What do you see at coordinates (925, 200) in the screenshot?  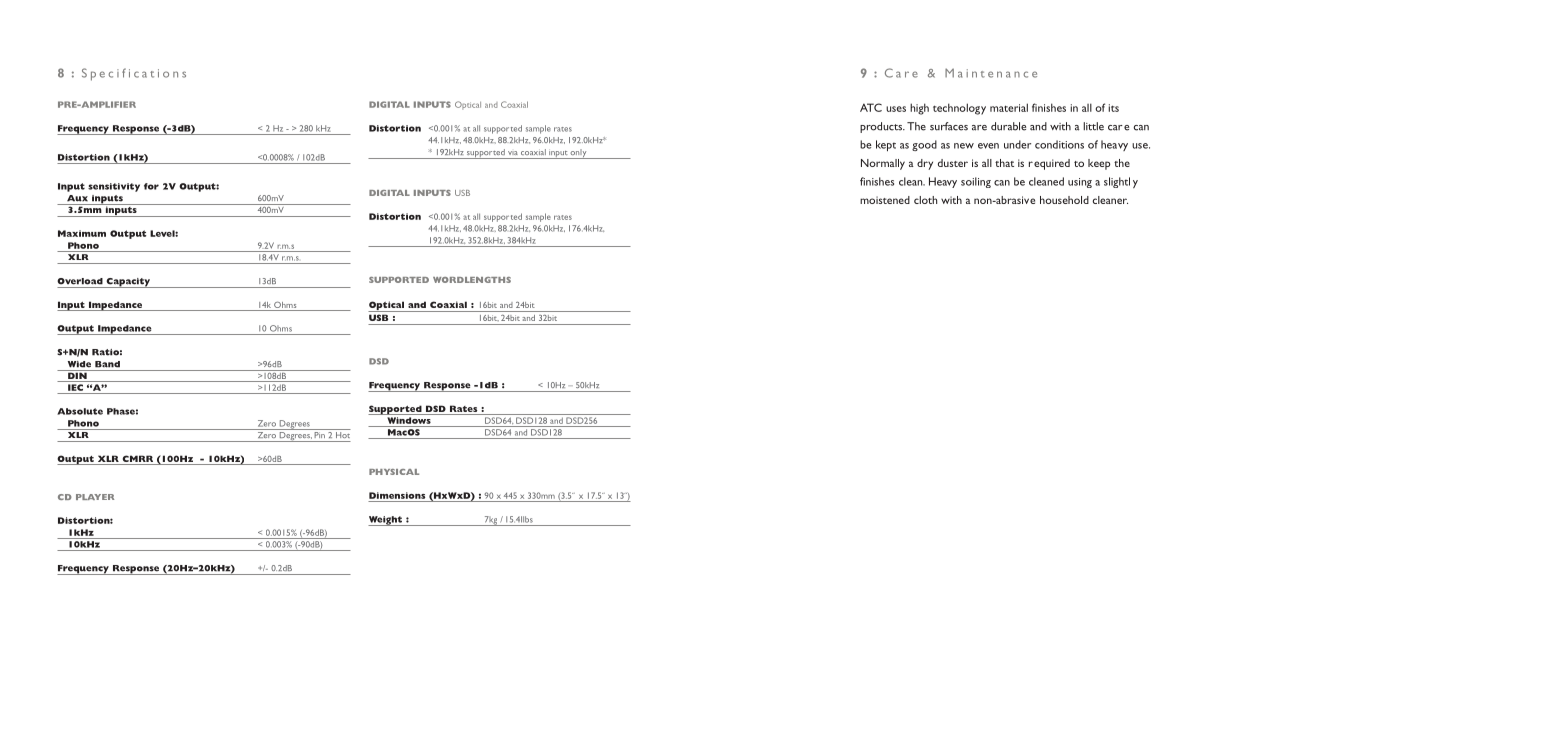 I see `cloth` at bounding box center [925, 200].
